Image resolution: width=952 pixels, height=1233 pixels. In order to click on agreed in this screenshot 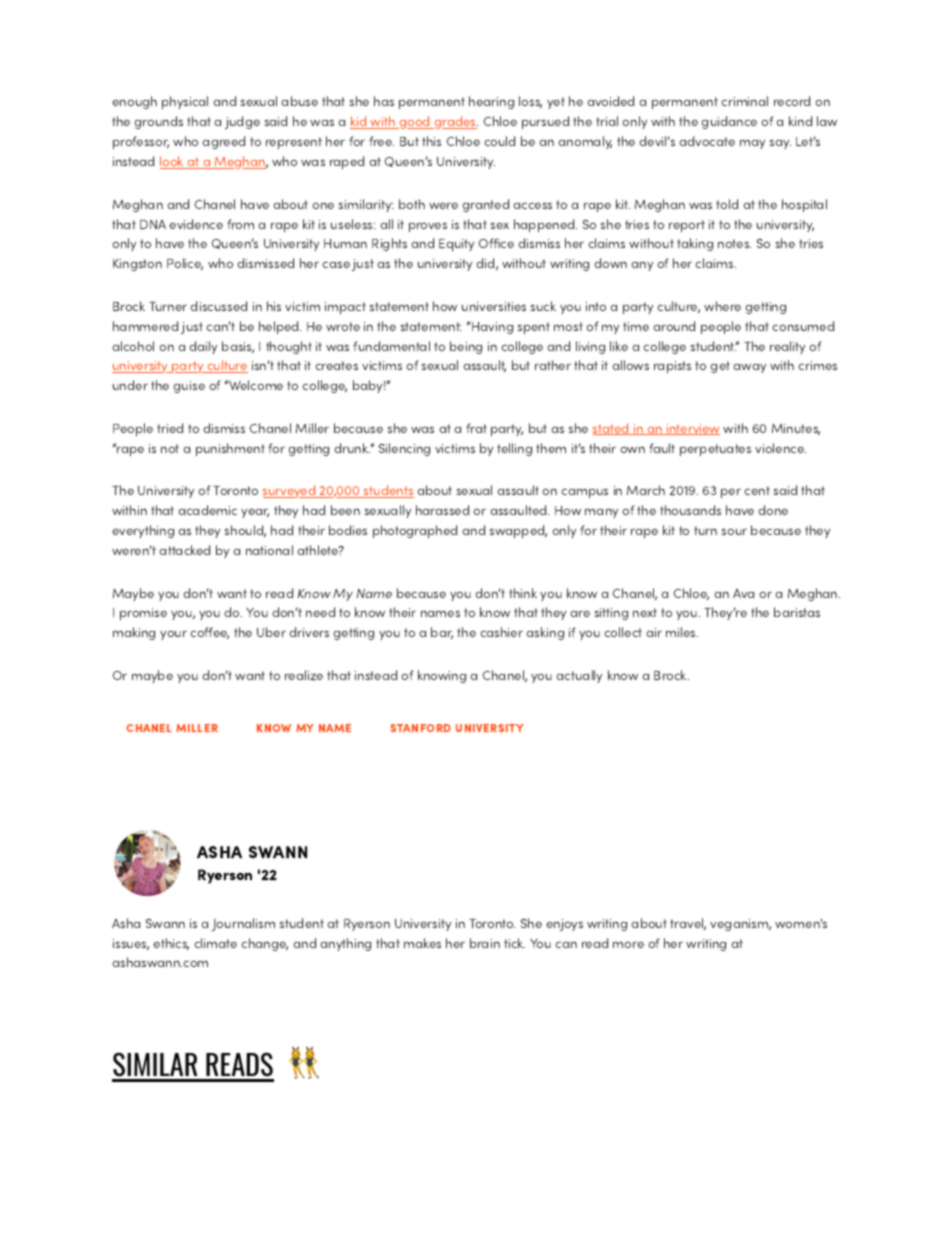, I will do `click(223, 142)`.
